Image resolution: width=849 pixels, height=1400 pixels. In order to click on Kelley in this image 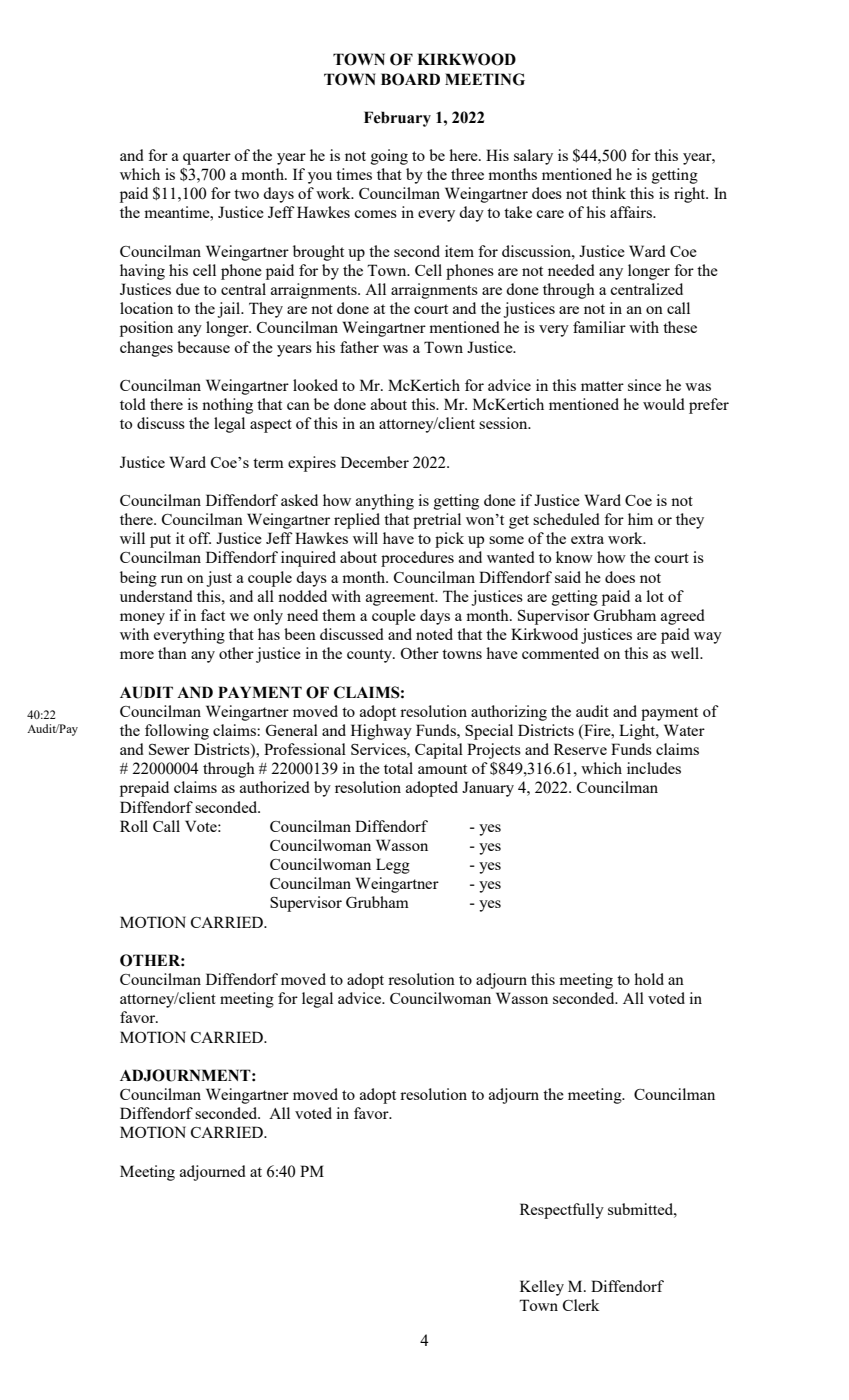, I will do `click(542, 1288)`.
